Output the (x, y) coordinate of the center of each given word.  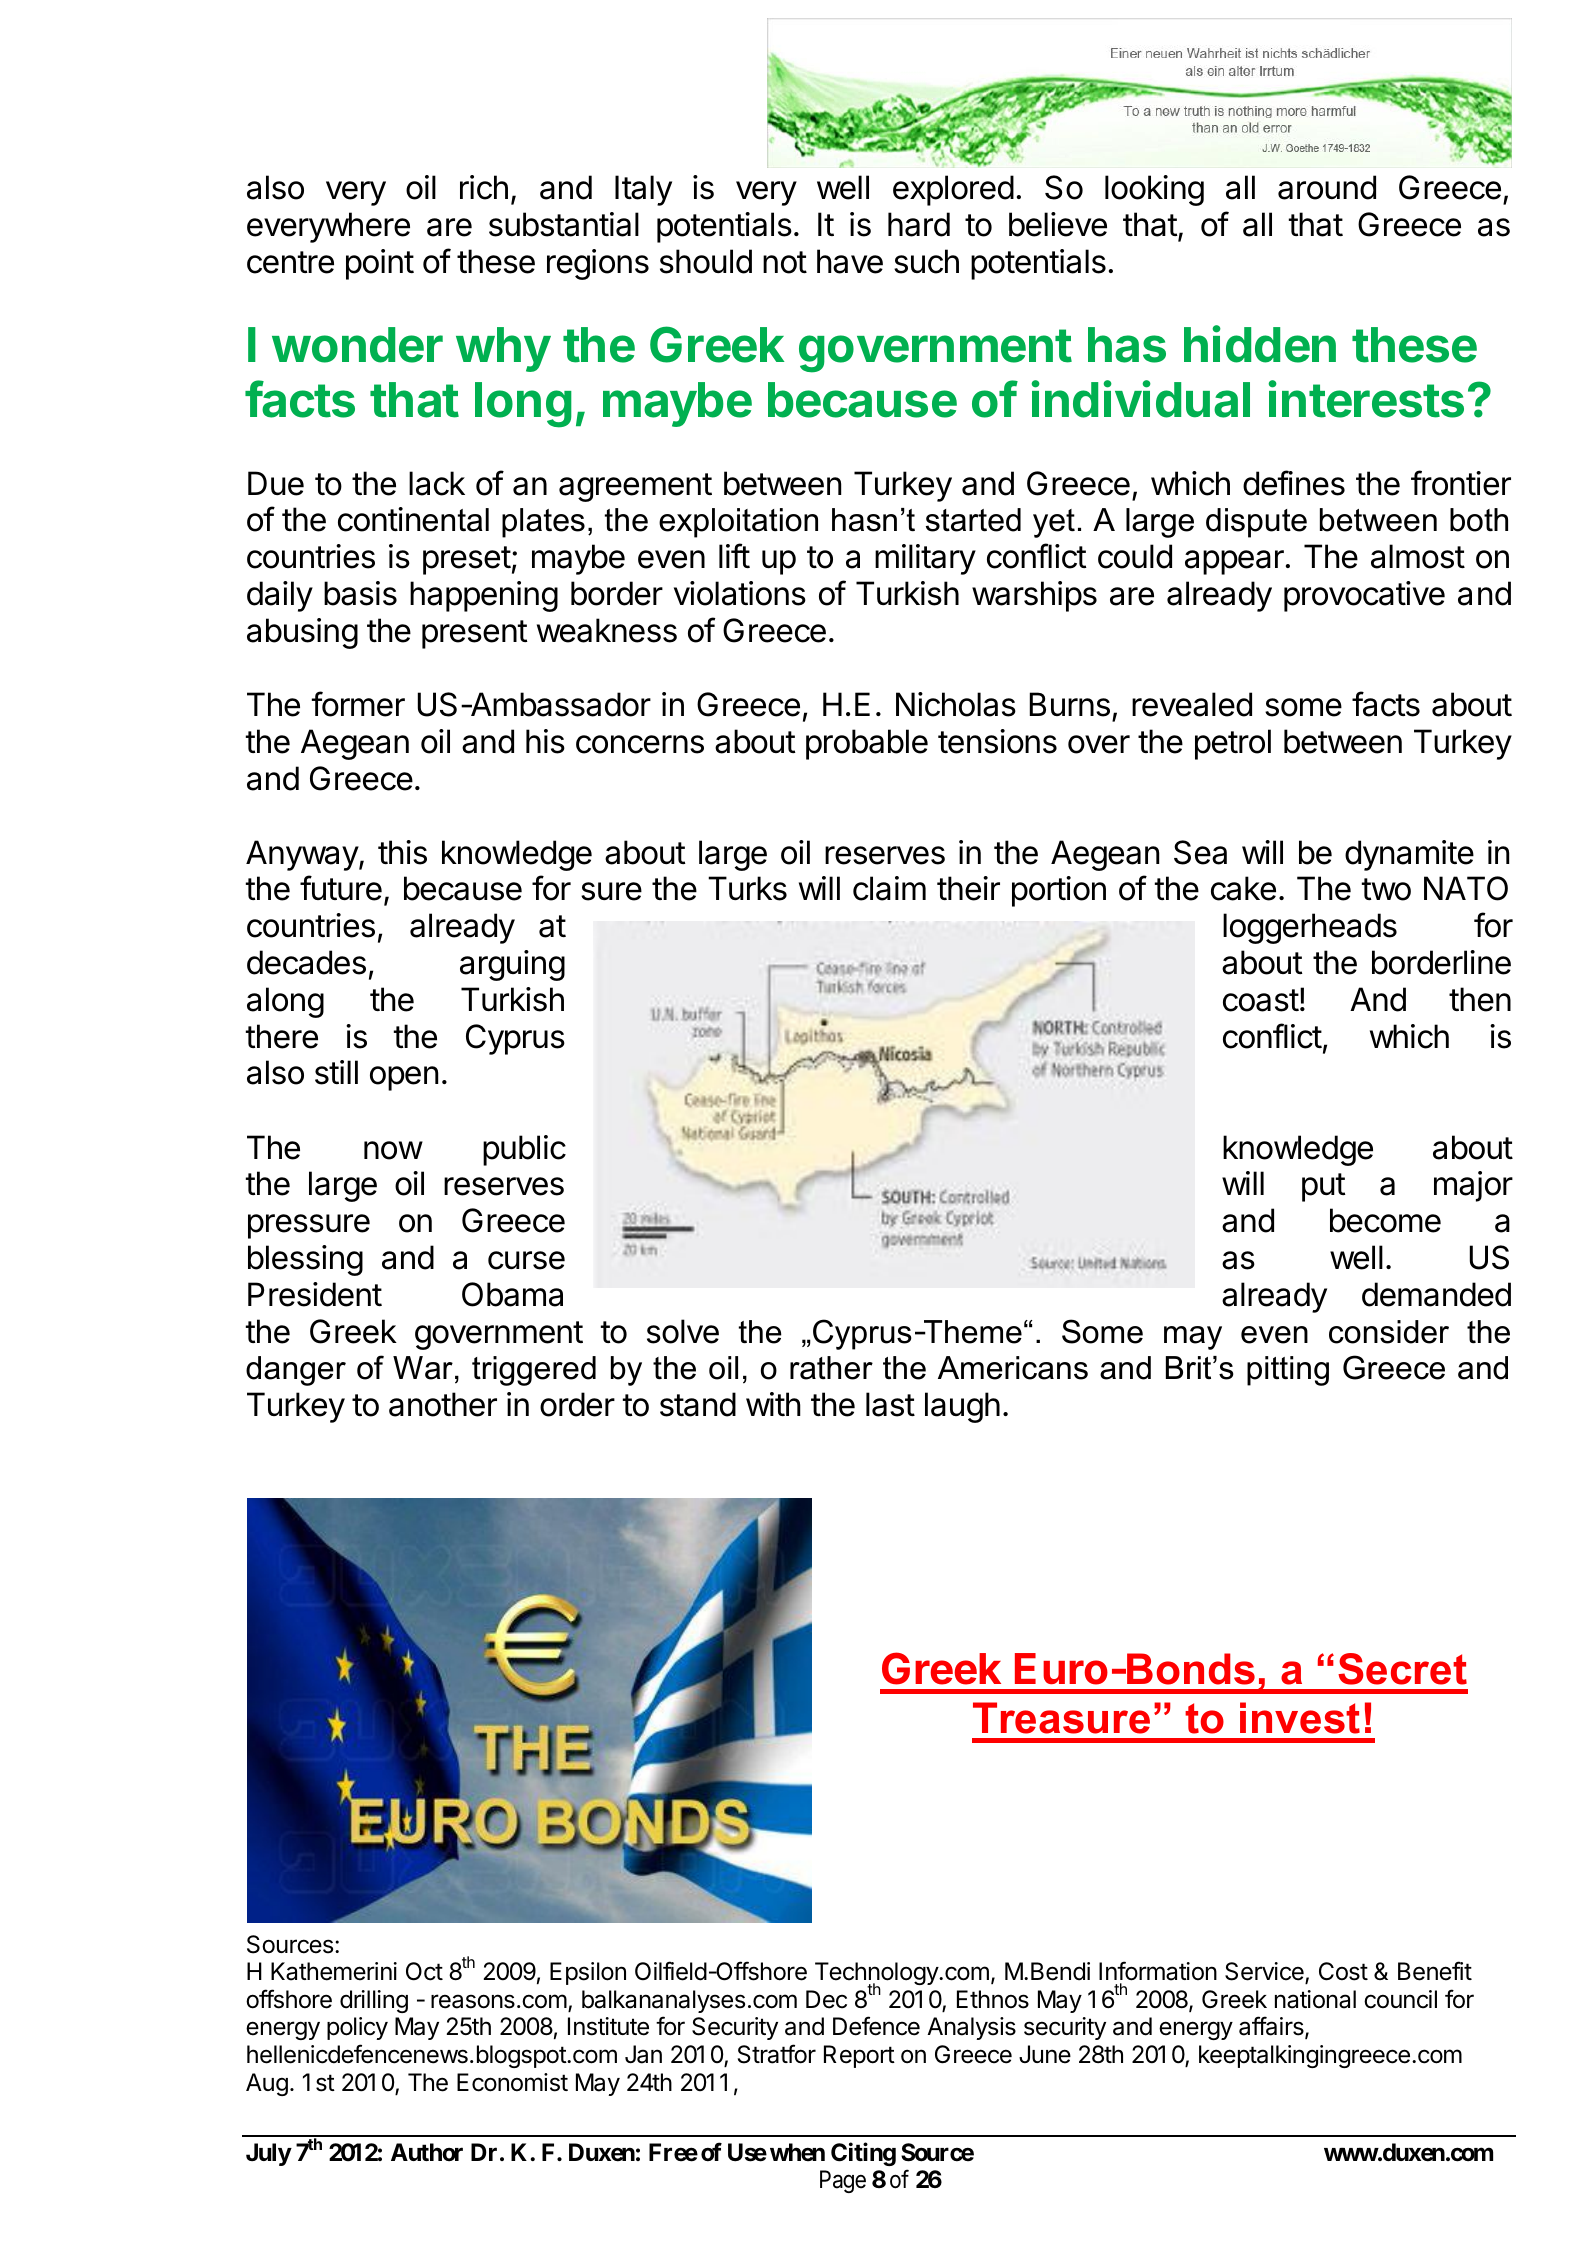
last (890, 1404)
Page (843, 2181)
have (850, 261)
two (1386, 889)
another (443, 1404)
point (380, 264)
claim (889, 888)
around (1327, 187)
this (402, 852)
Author (427, 2152)
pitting (1288, 1371)
